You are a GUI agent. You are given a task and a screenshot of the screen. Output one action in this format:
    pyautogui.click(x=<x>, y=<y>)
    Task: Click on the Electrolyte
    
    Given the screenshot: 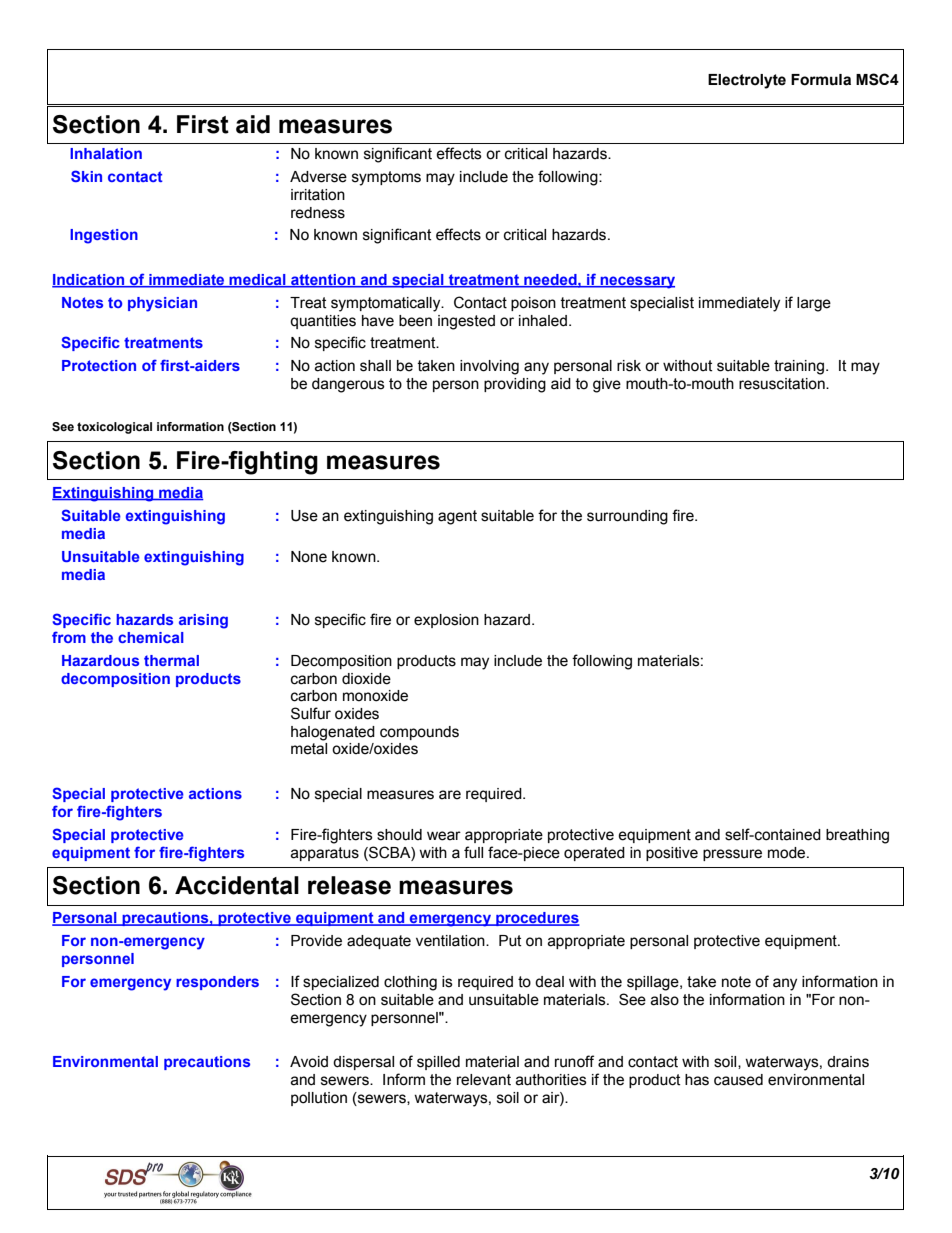 What is the action you would take?
    pyautogui.click(x=747, y=81)
